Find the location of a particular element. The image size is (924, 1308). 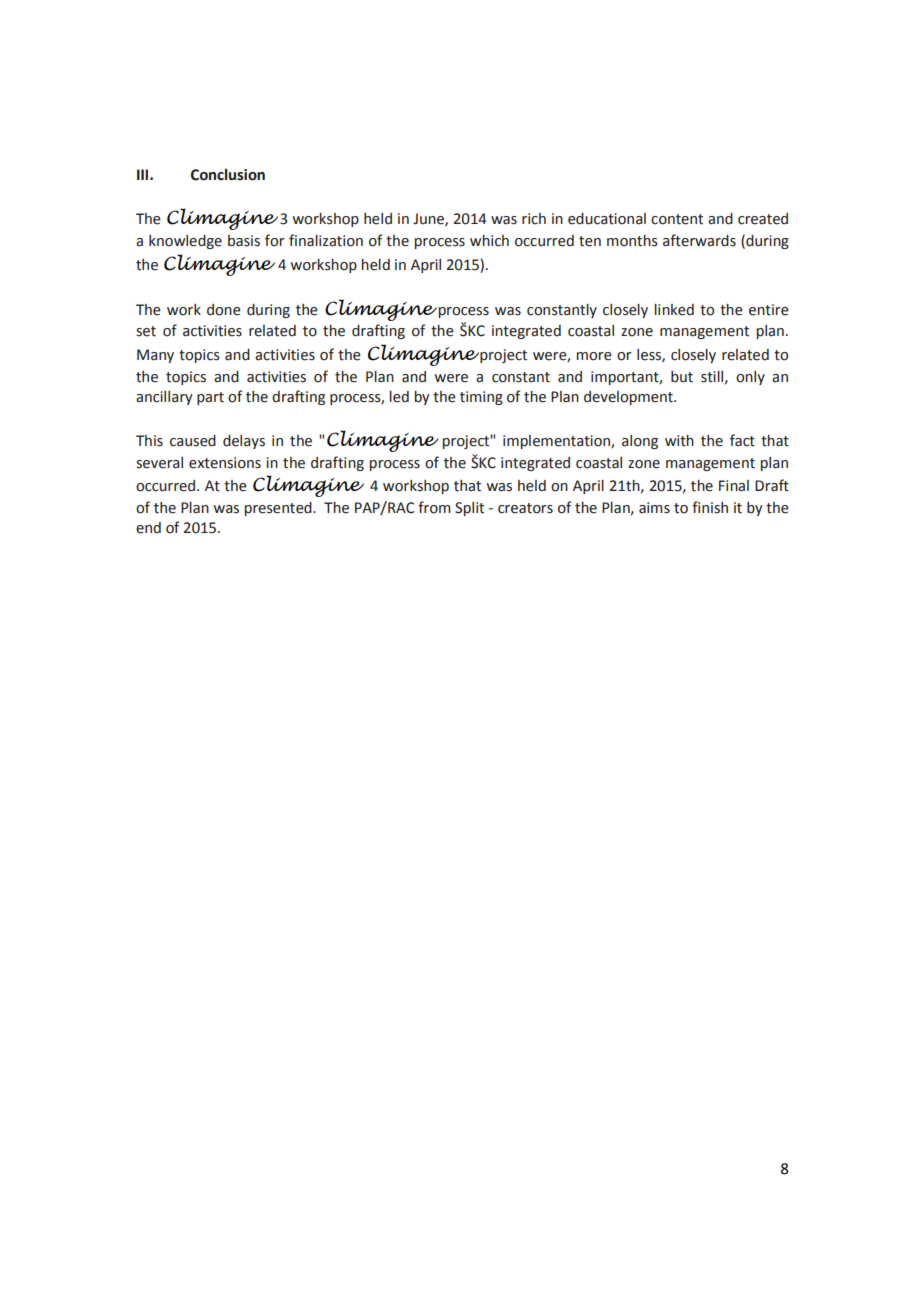

linked is located at coordinates (674, 310).
